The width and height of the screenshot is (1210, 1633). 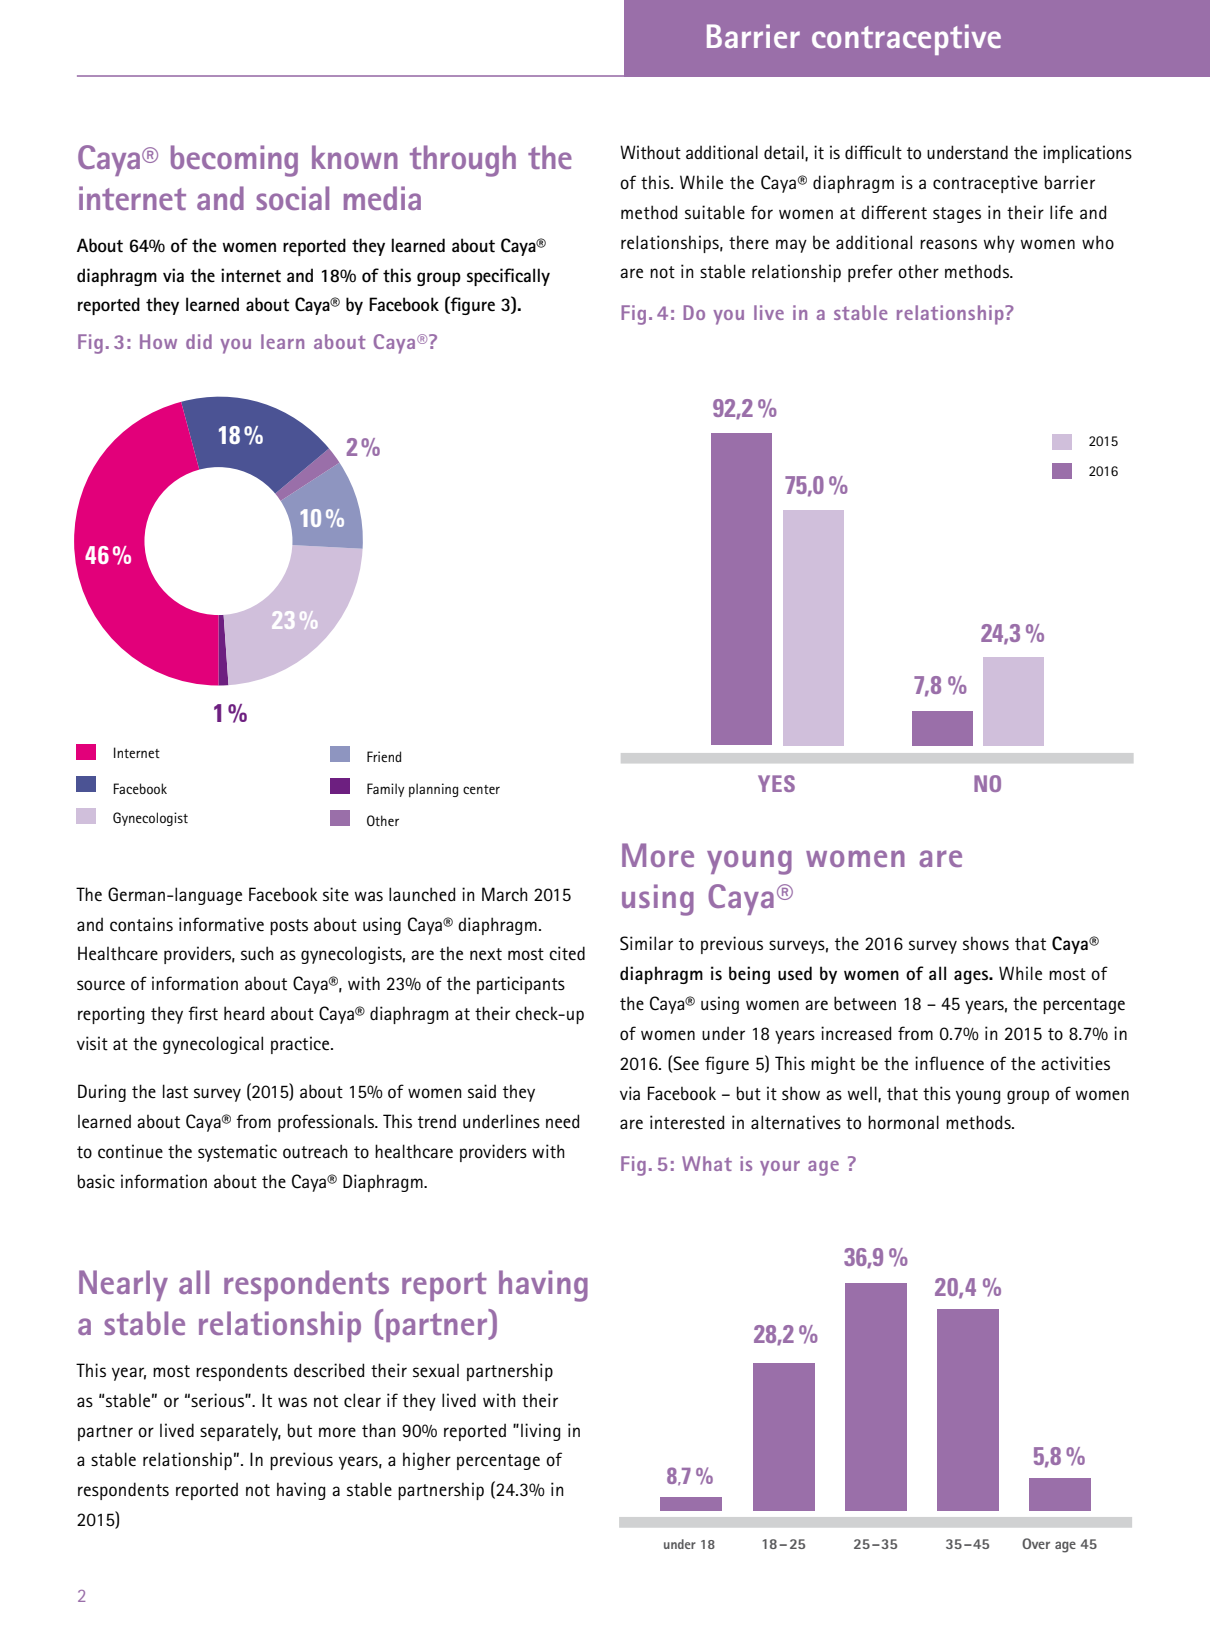 I want to click on YES, so click(x=776, y=783).
